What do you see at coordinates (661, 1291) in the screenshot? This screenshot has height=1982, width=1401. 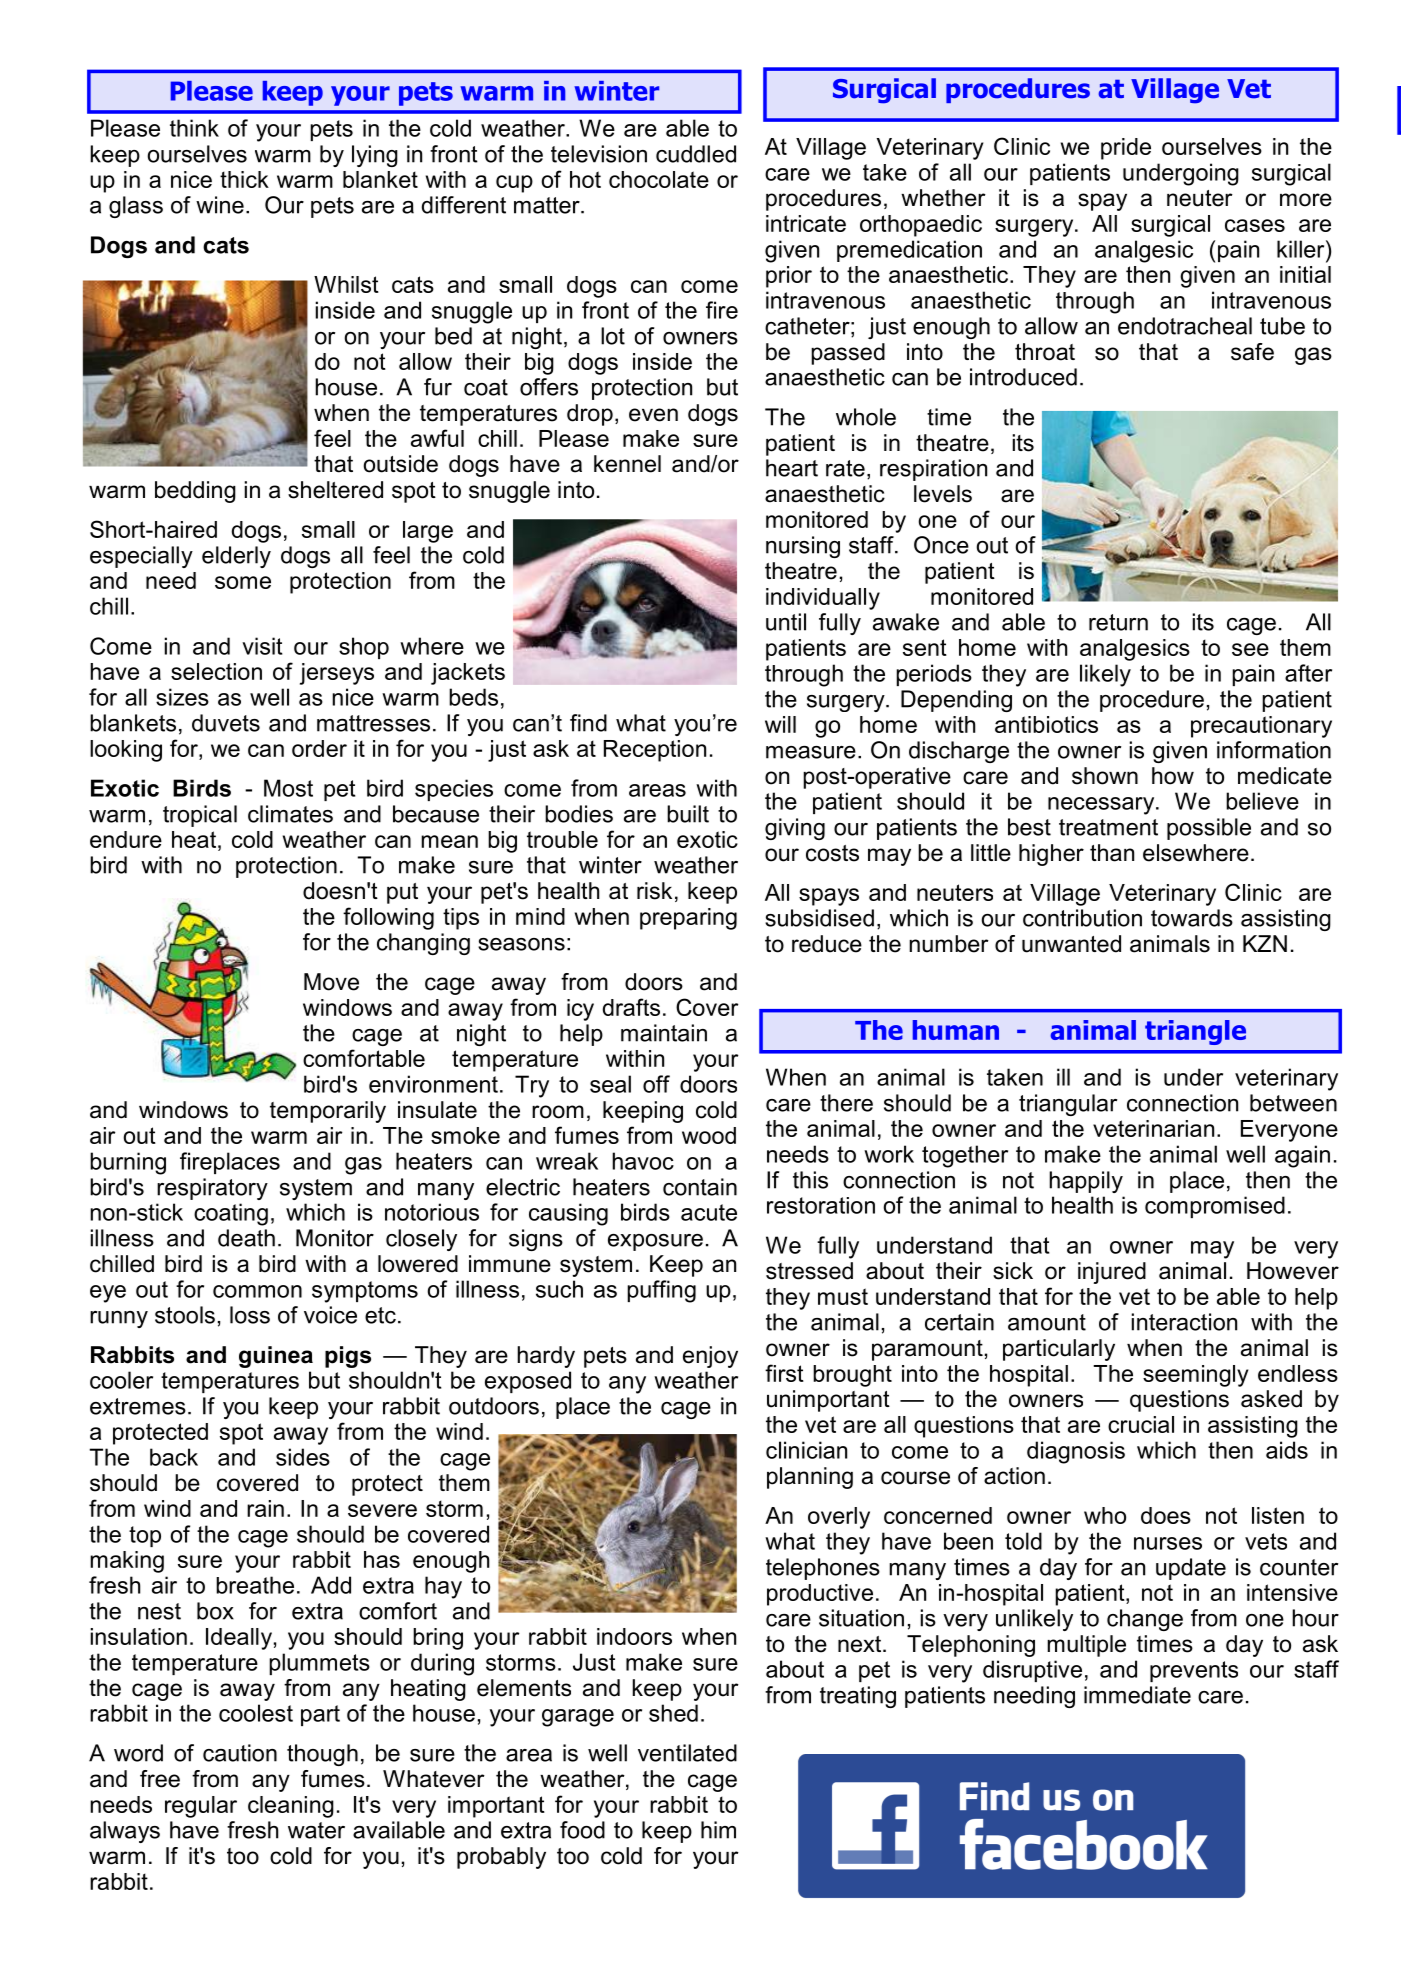 I see `puffing` at bounding box center [661, 1291].
